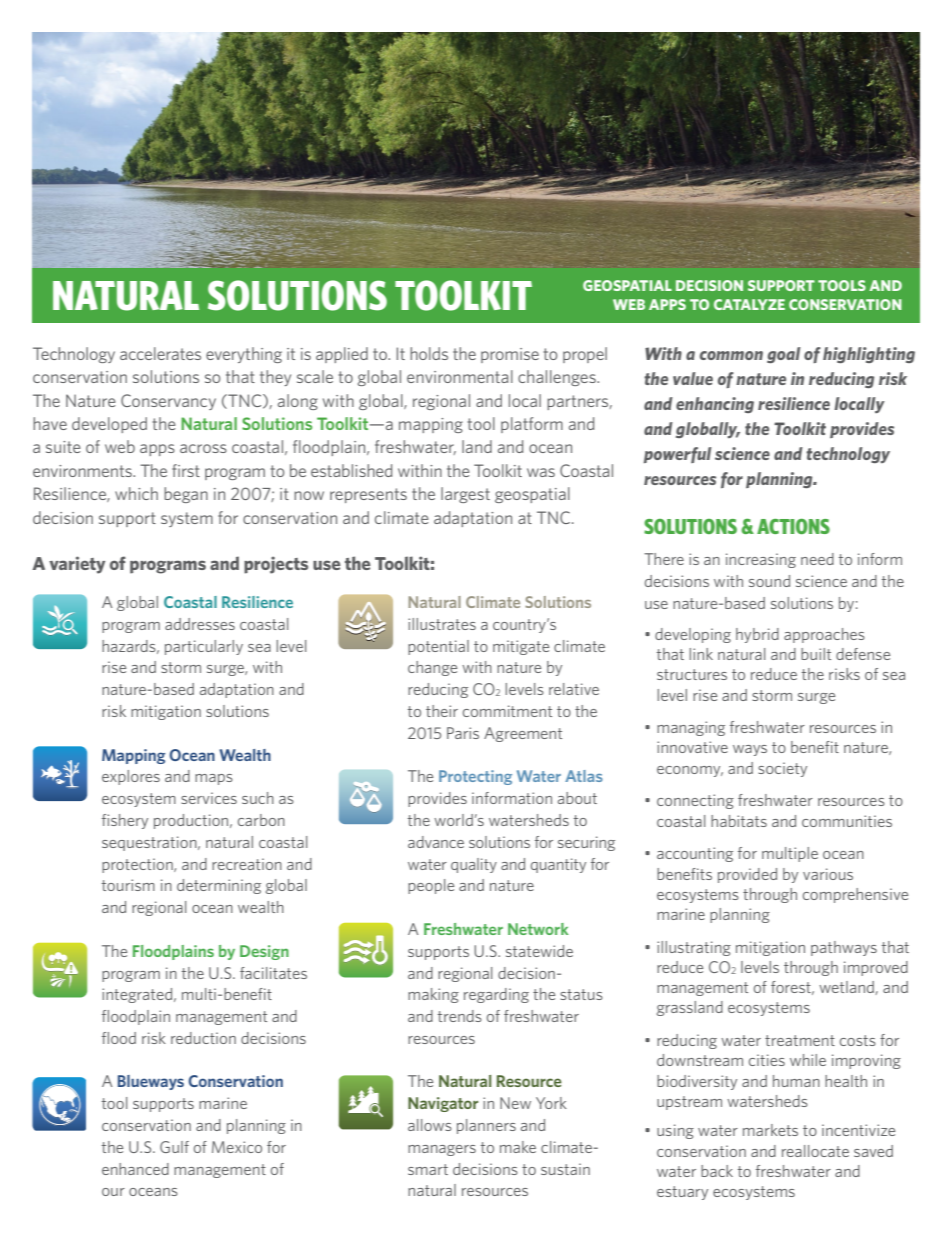 This page has width=952, height=1233. I want to click on statewide, so click(539, 951).
